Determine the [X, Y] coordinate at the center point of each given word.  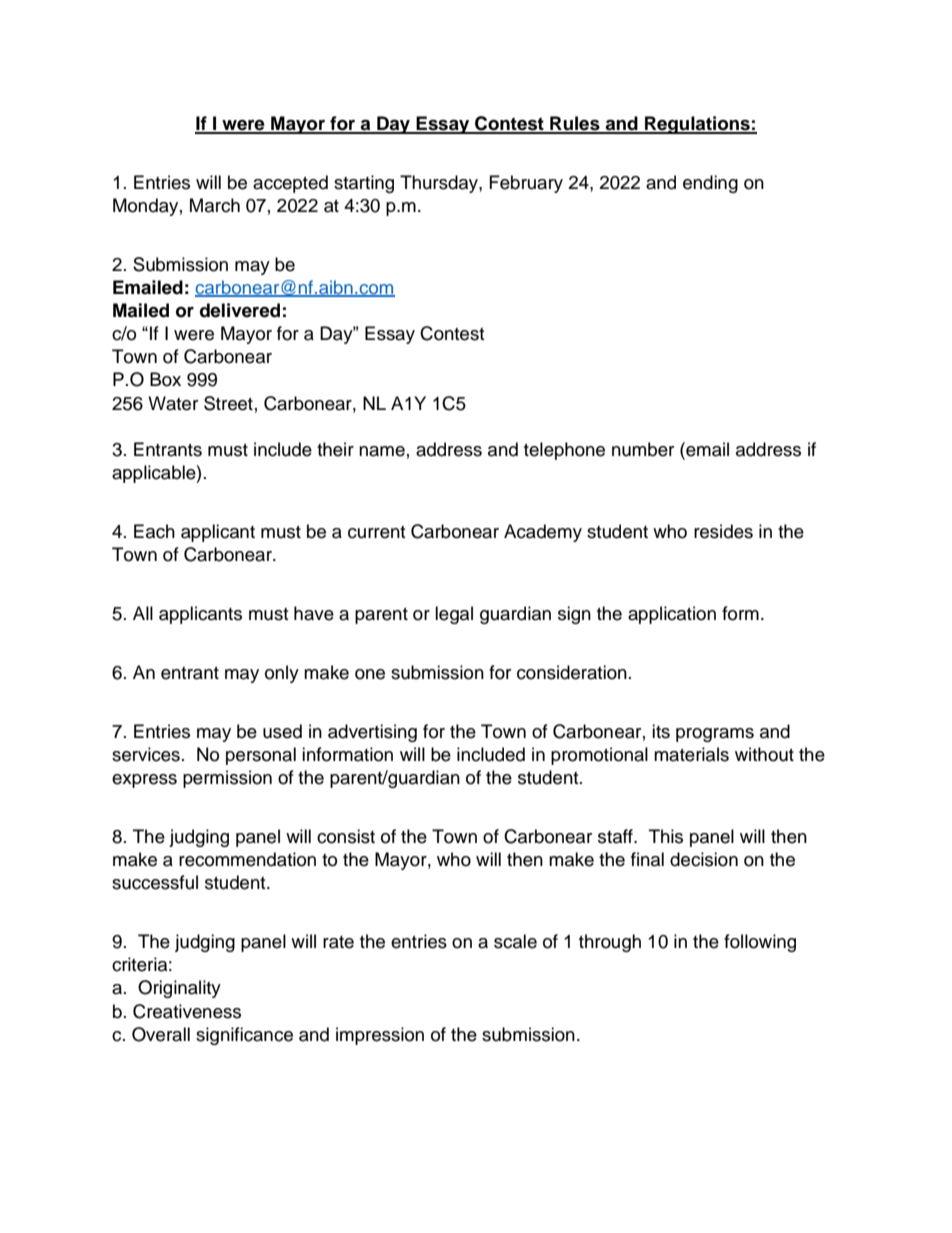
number [643, 449]
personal [261, 756]
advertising [372, 733]
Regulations [697, 125]
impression [380, 1036]
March [215, 205]
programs [715, 735]
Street [228, 403]
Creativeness [187, 1011]
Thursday [440, 184]
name [382, 451]
